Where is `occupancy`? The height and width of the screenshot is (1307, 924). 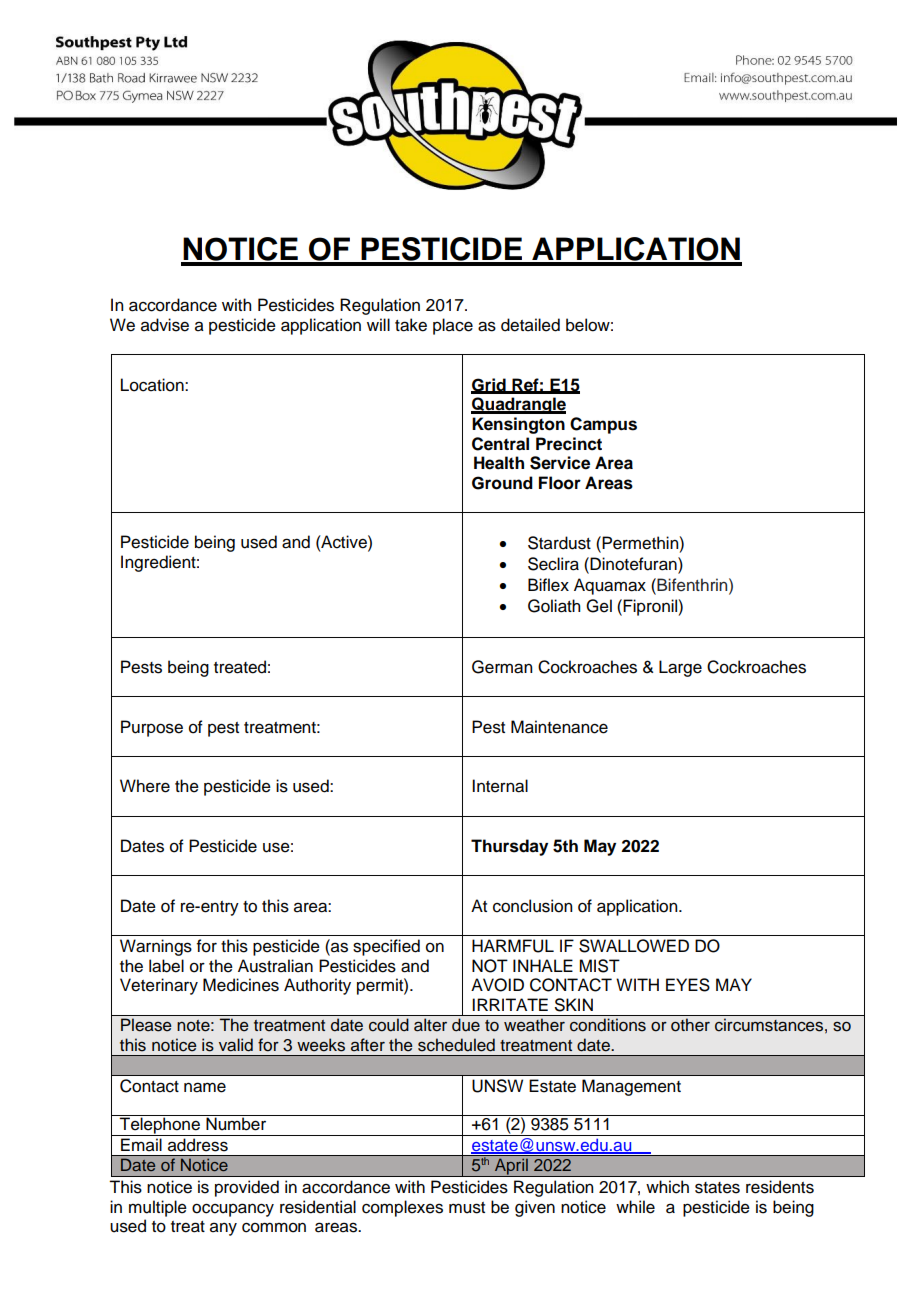
occupancy is located at coordinates (233, 1210).
